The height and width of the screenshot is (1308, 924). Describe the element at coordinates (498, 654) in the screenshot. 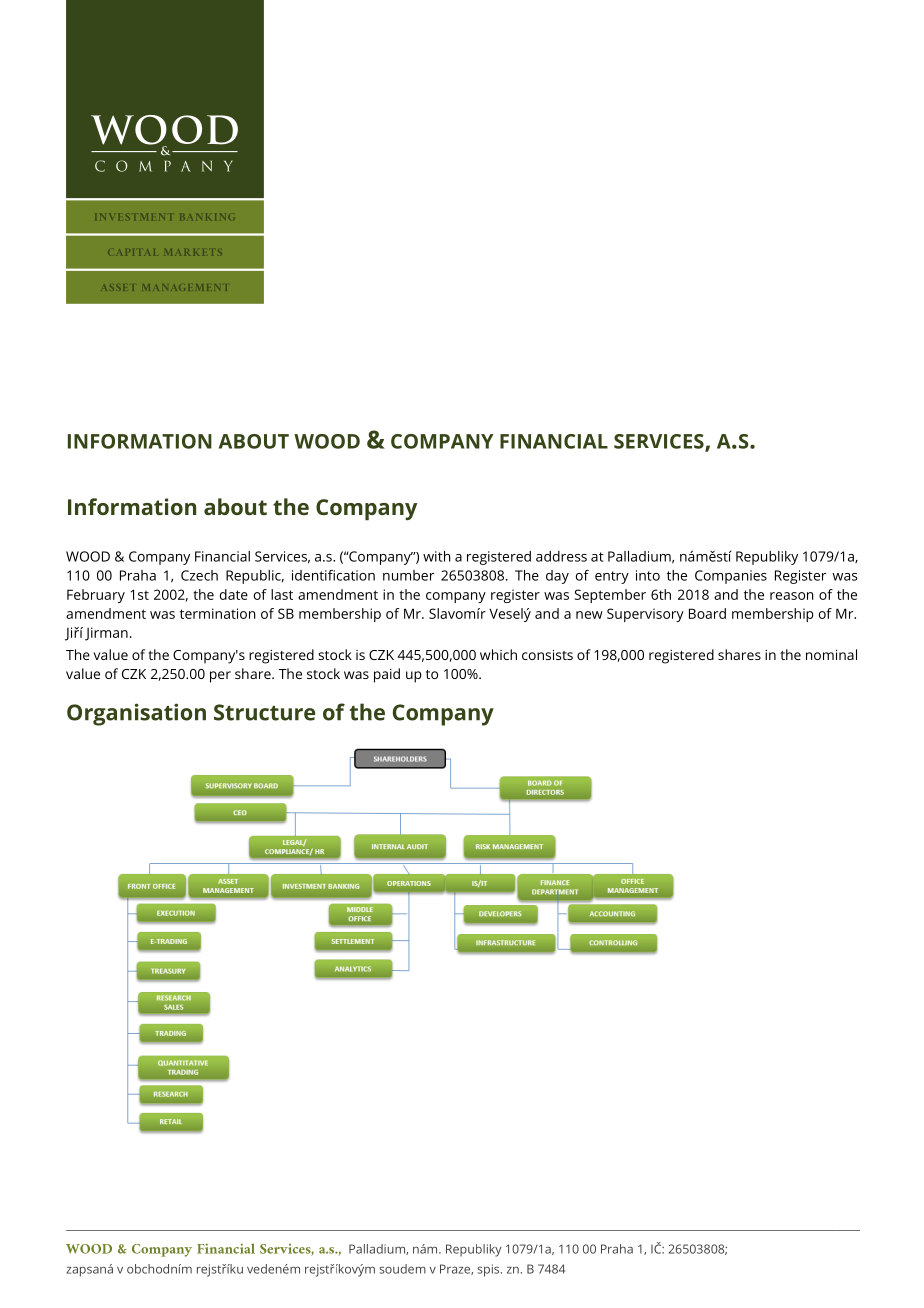

I see `which` at that location.
